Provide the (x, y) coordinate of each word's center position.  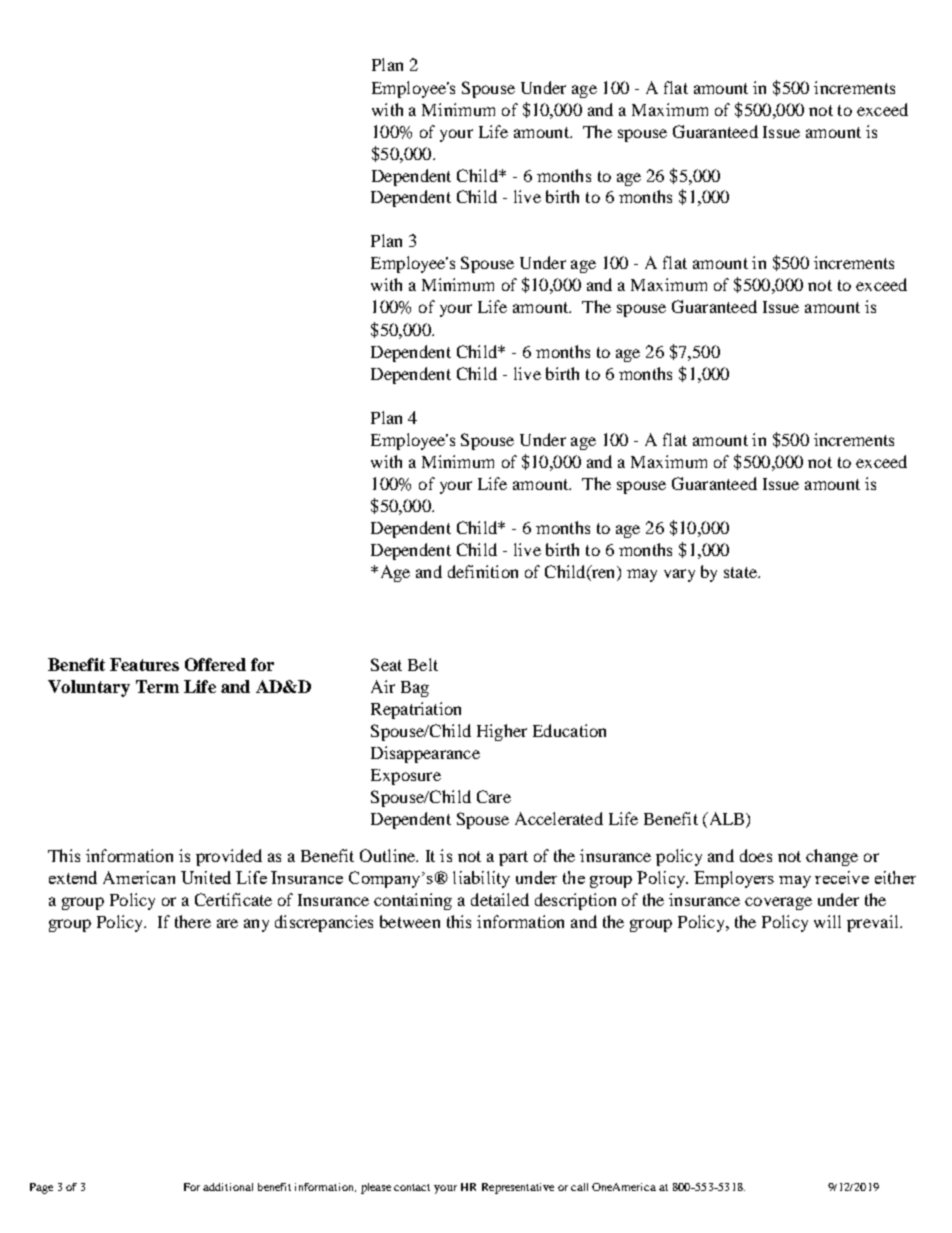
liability (481, 879)
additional (228, 1187)
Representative (518, 1188)
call (579, 1187)
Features (144, 664)
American (139, 877)
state (741, 572)
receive (842, 877)
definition (483, 571)
